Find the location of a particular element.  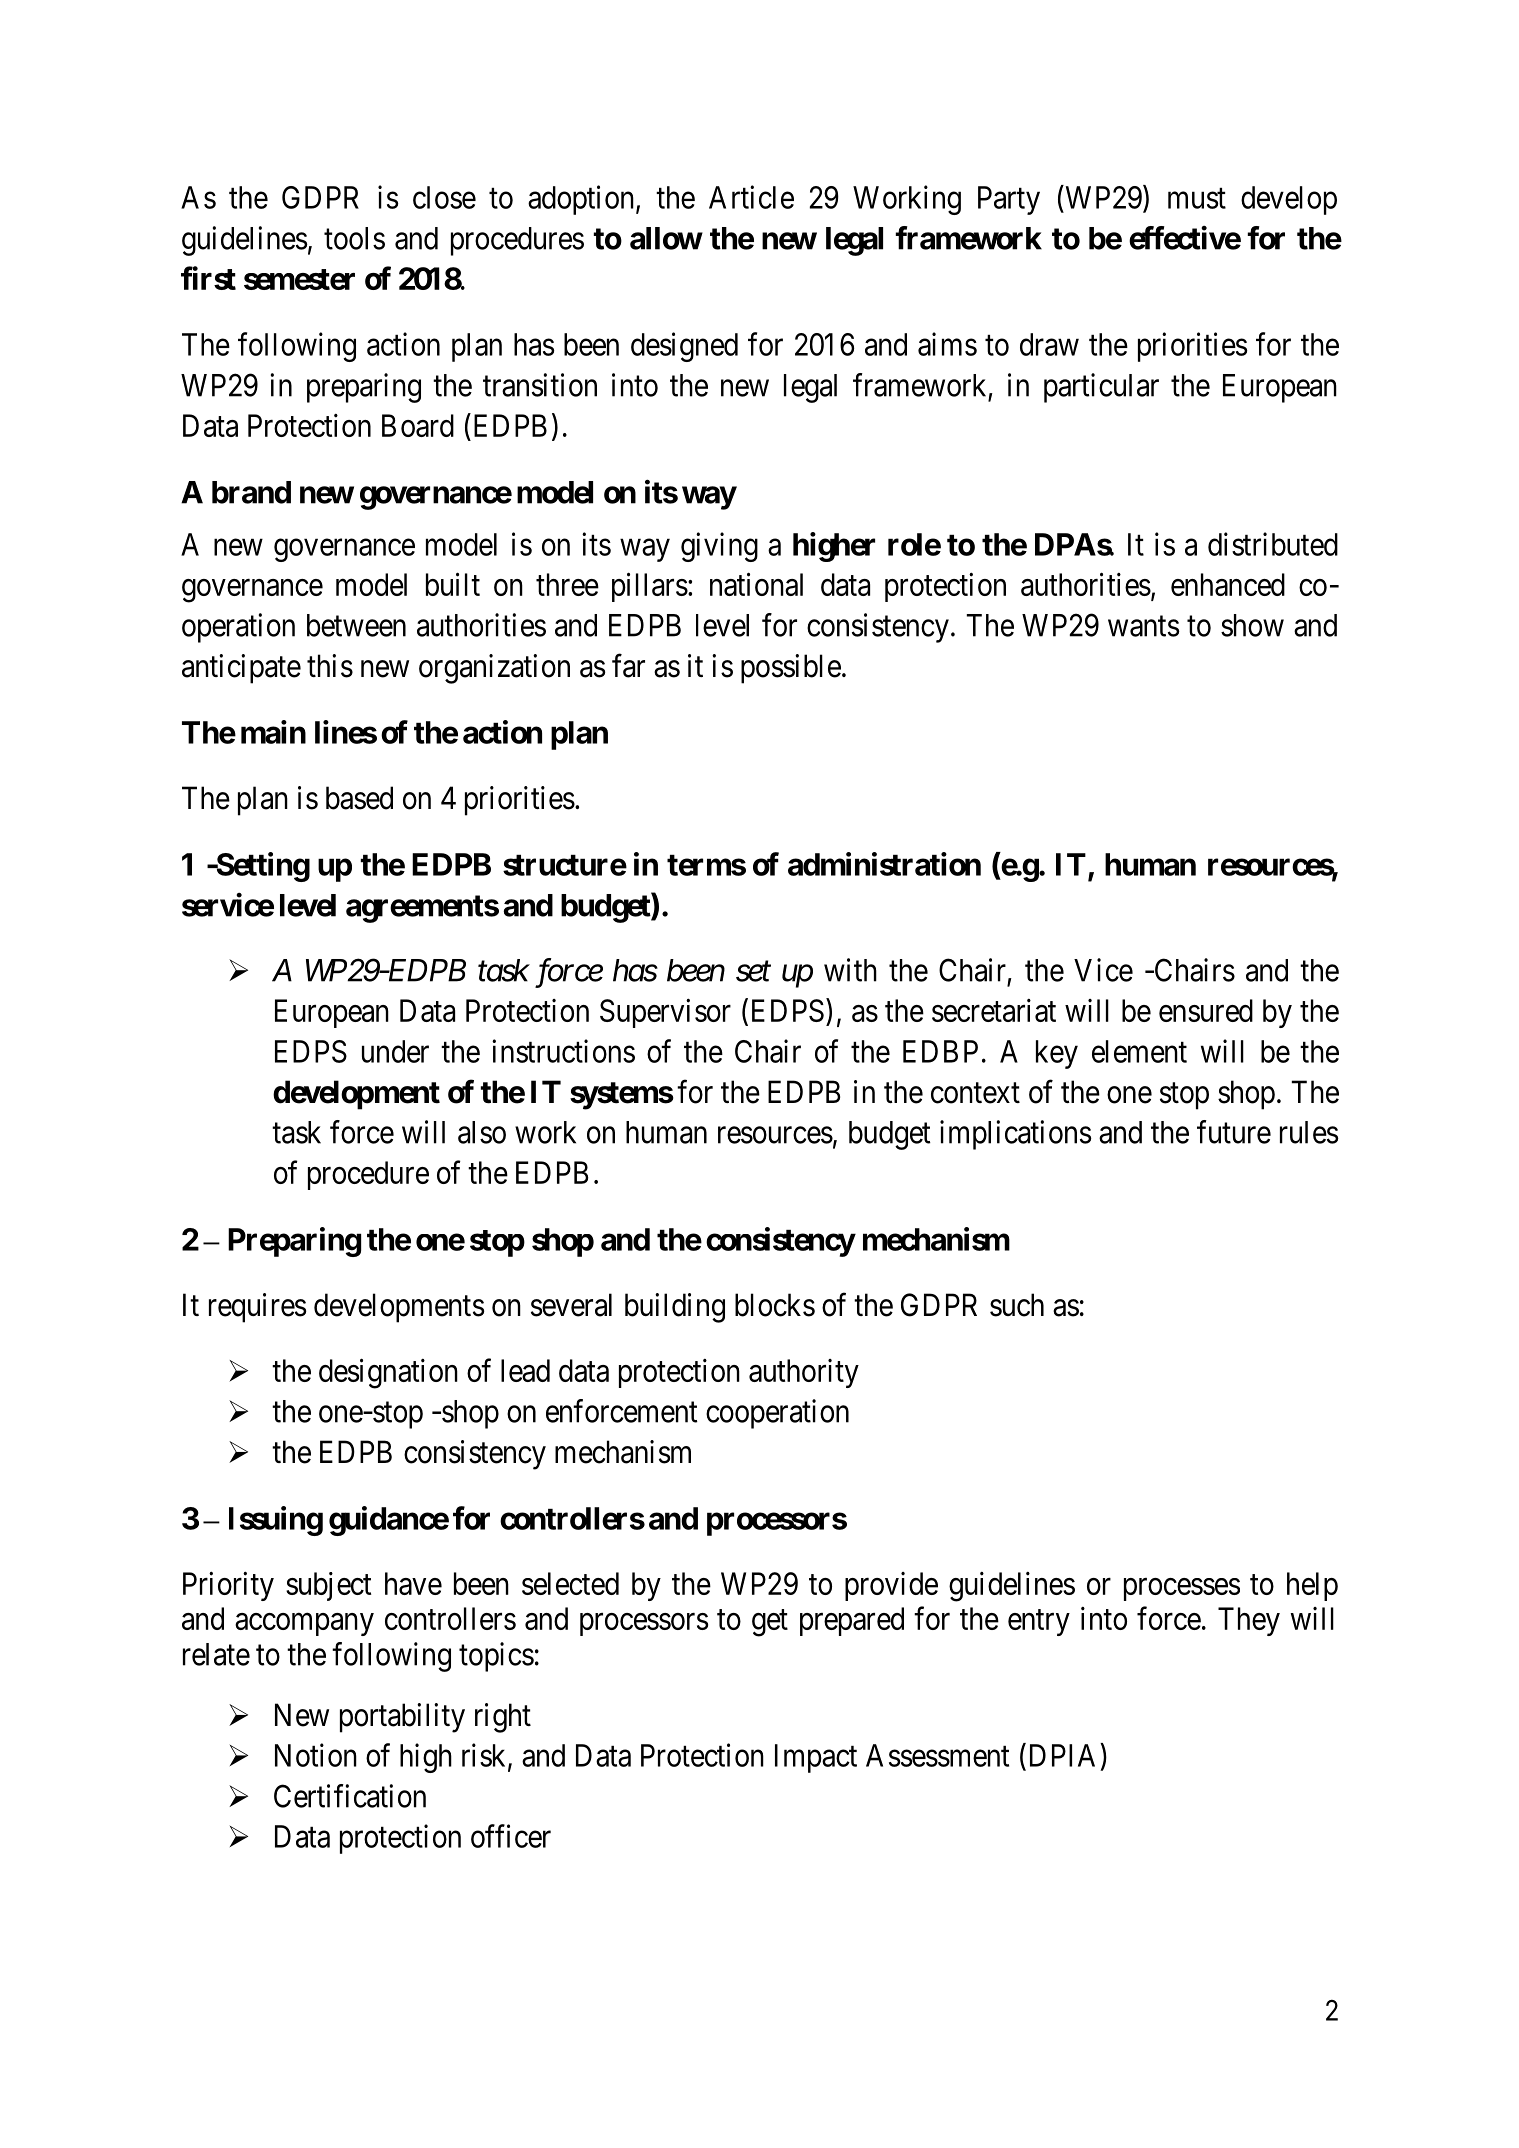

must is located at coordinates (1197, 198).
